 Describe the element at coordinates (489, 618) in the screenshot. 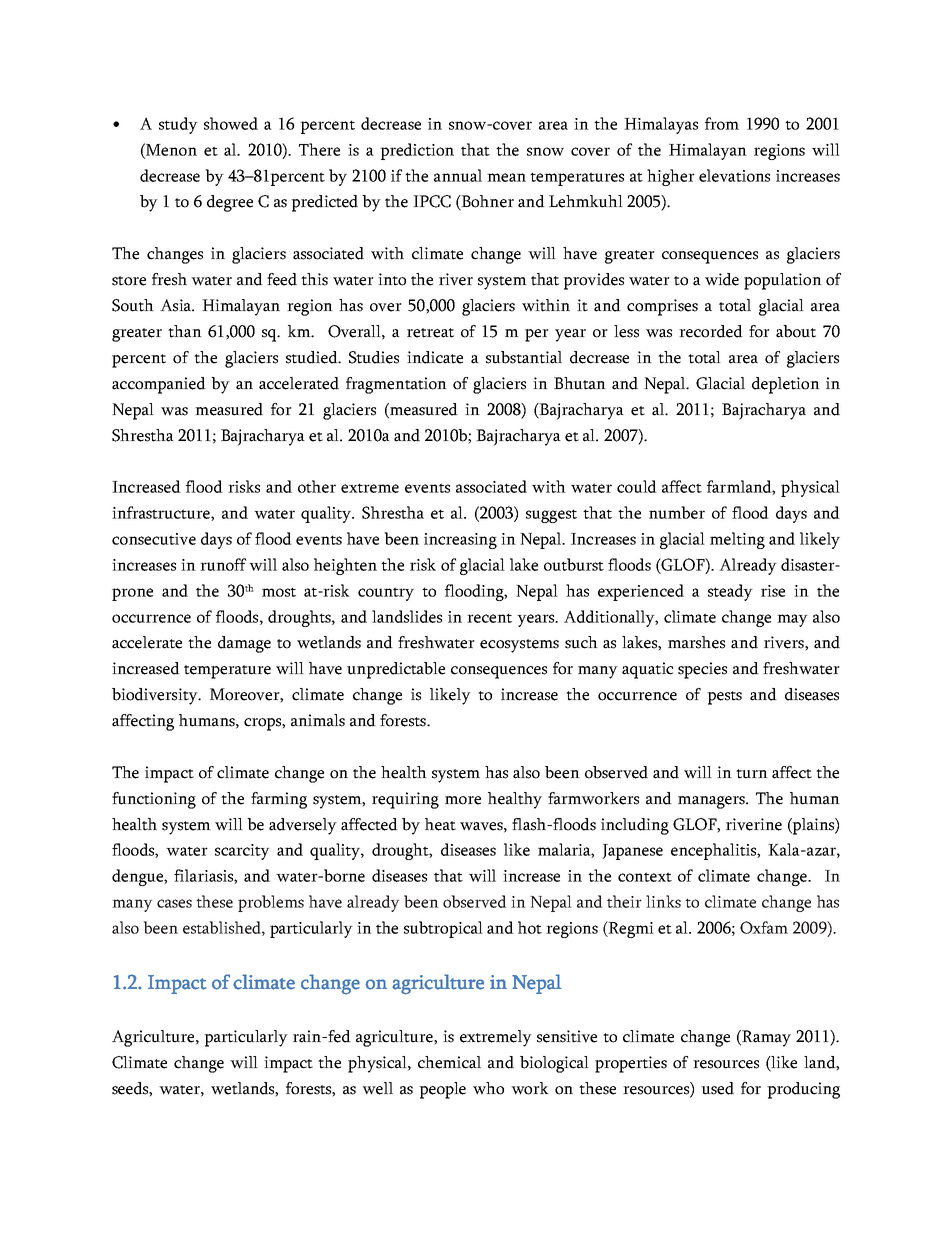

I see `recent` at that location.
